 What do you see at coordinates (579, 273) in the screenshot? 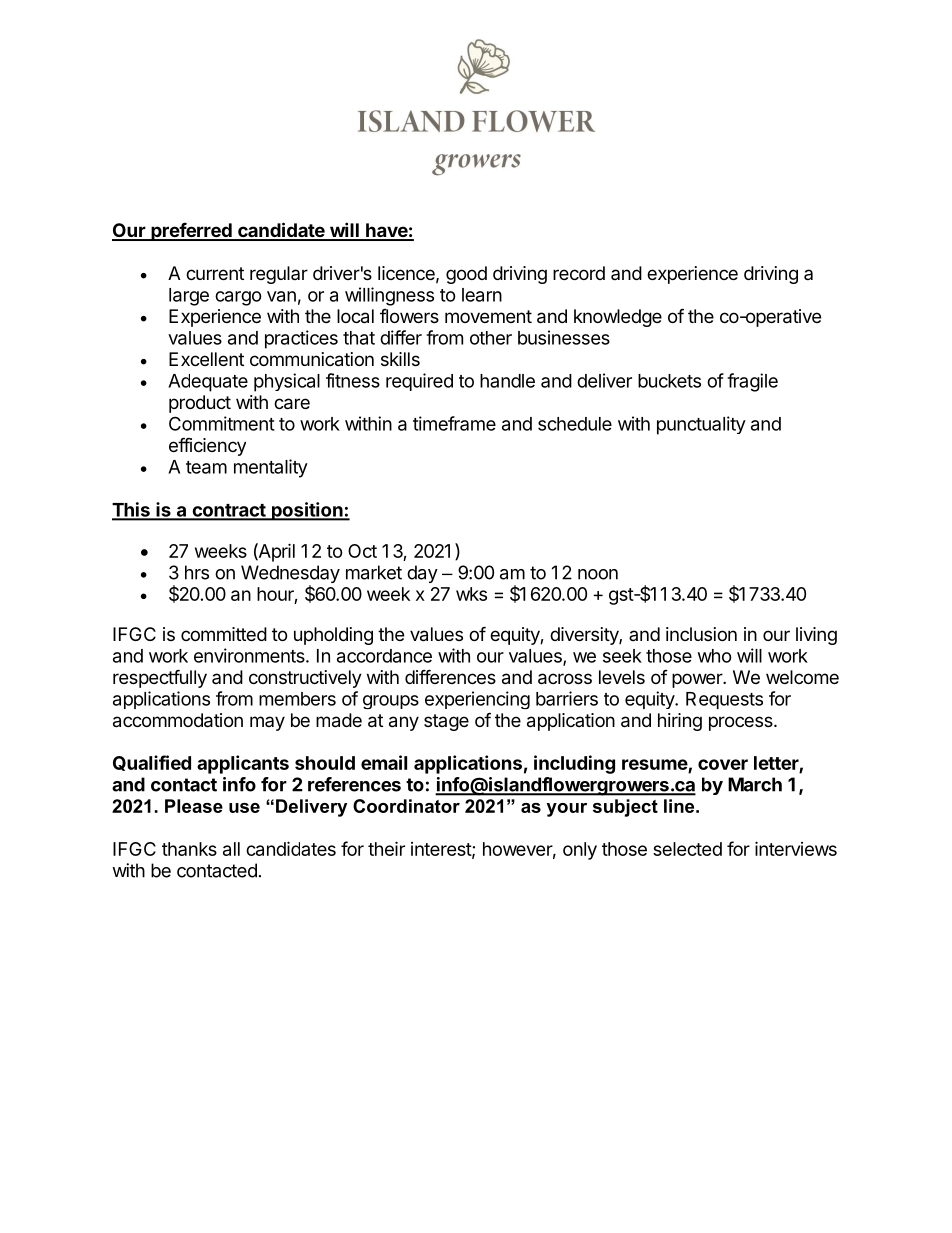
I see `record` at bounding box center [579, 273].
